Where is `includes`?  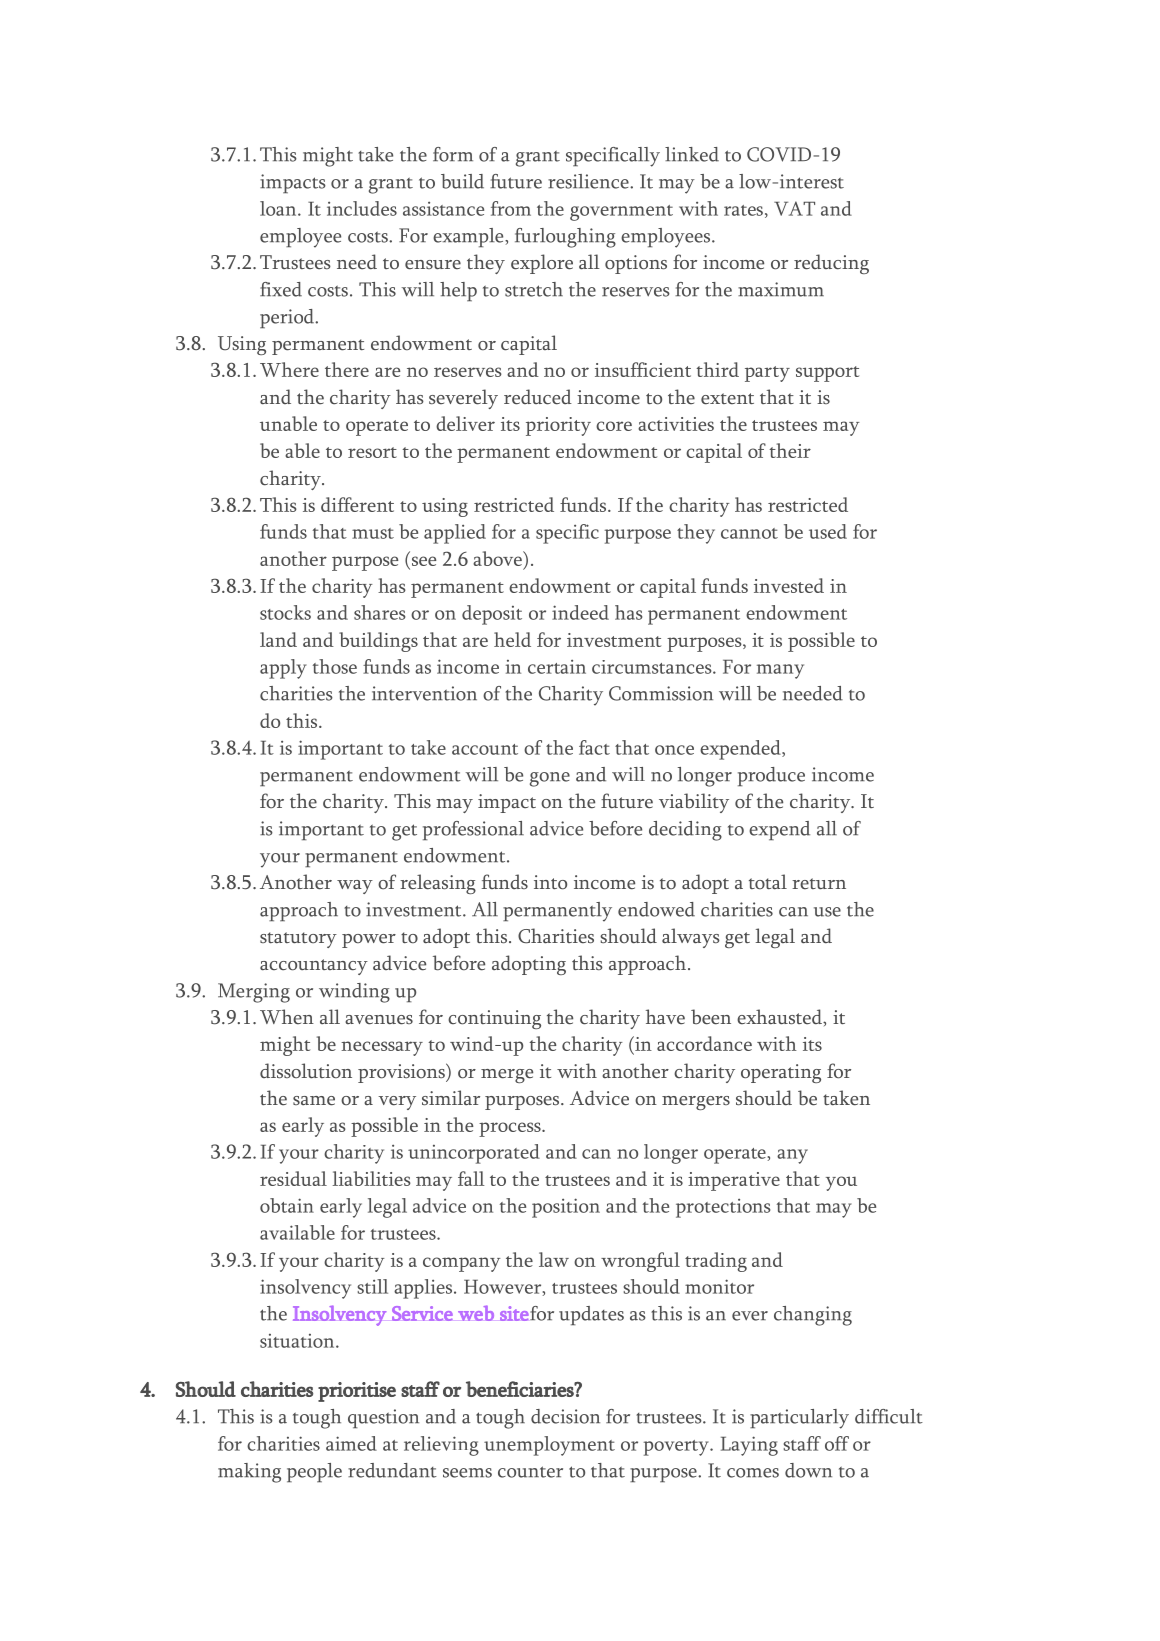 includes is located at coordinates (362, 208).
